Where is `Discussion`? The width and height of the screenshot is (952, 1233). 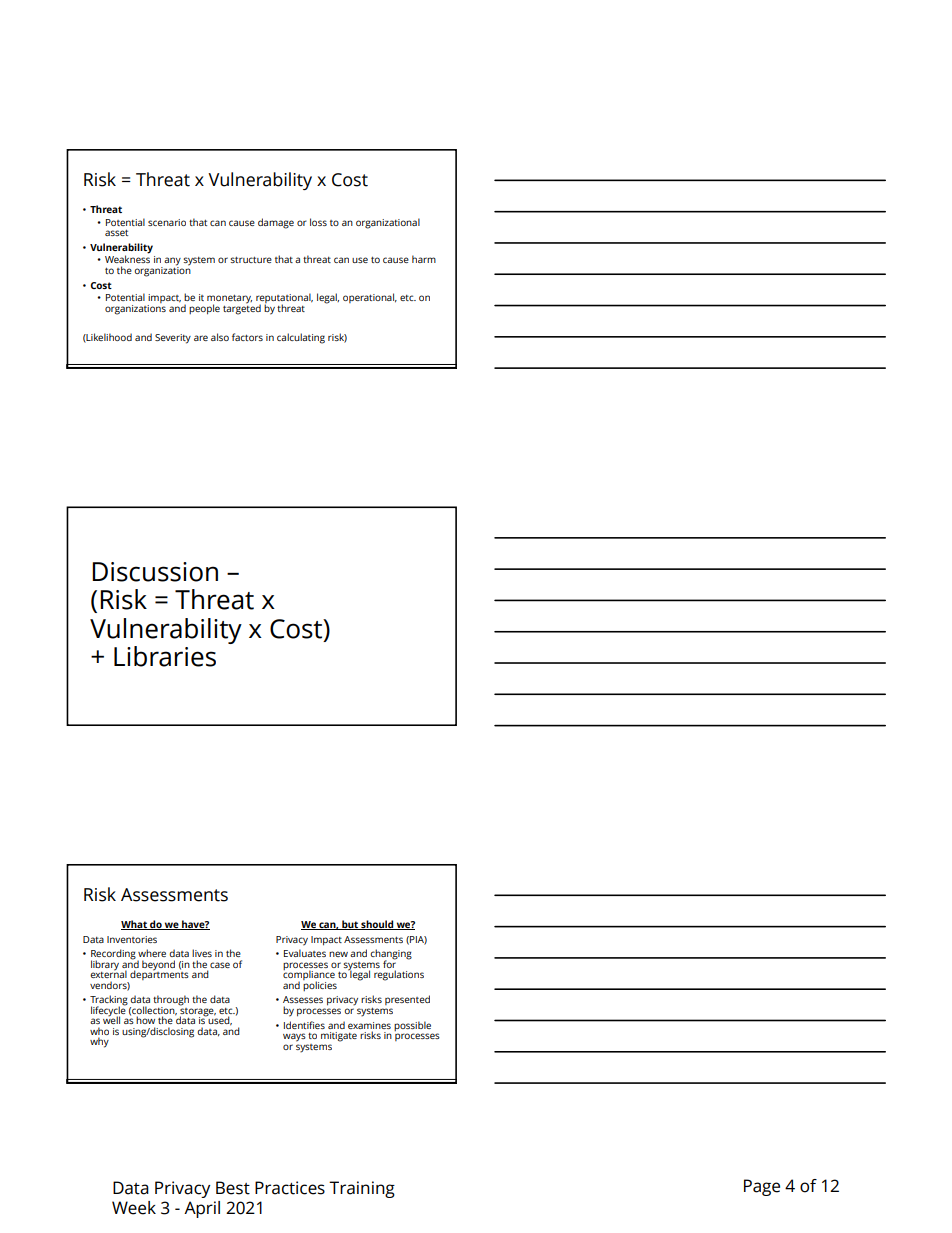 Discussion is located at coordinates (155, 572).
